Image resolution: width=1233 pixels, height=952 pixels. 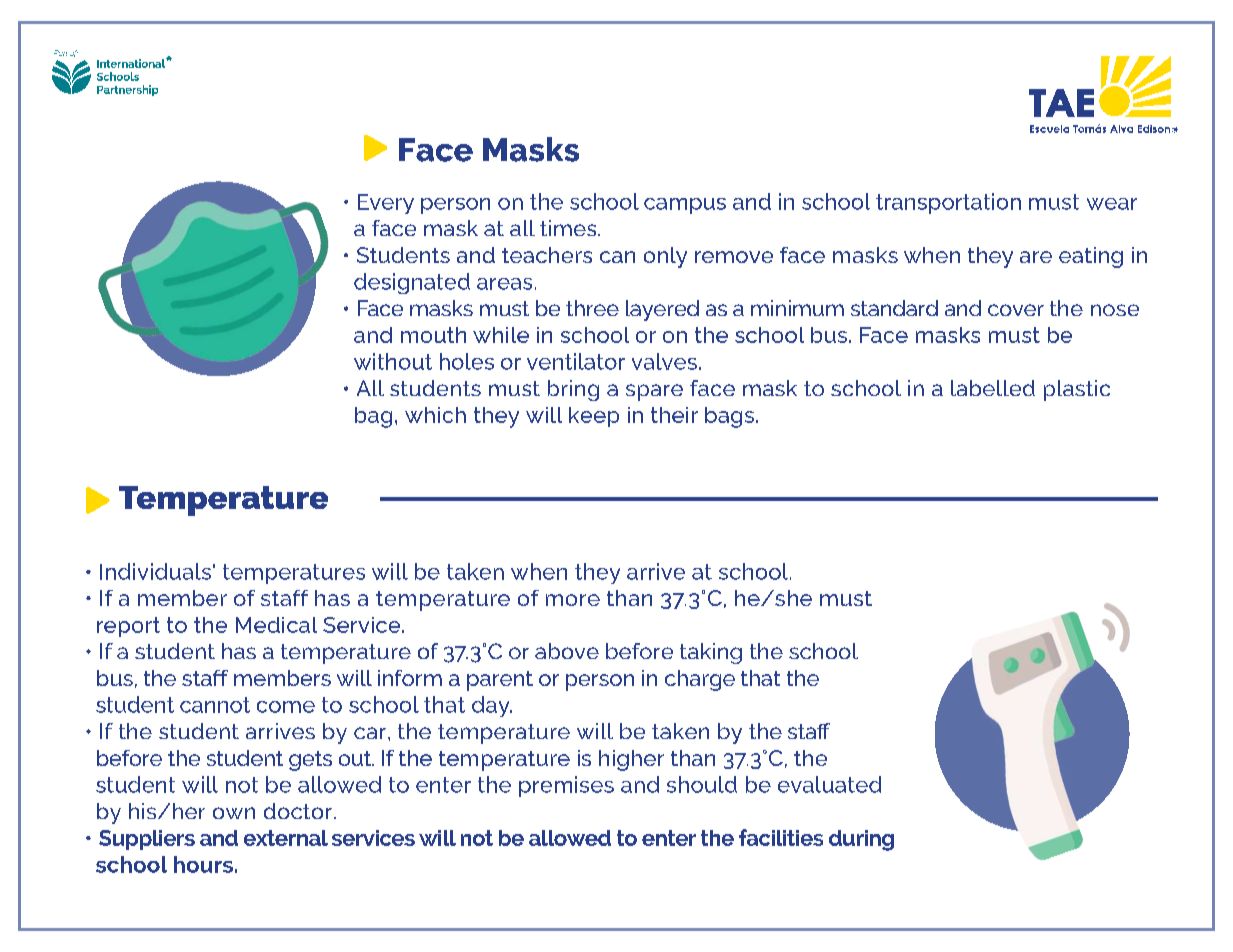 I want to click on Every, so click(x=386, y=204).
